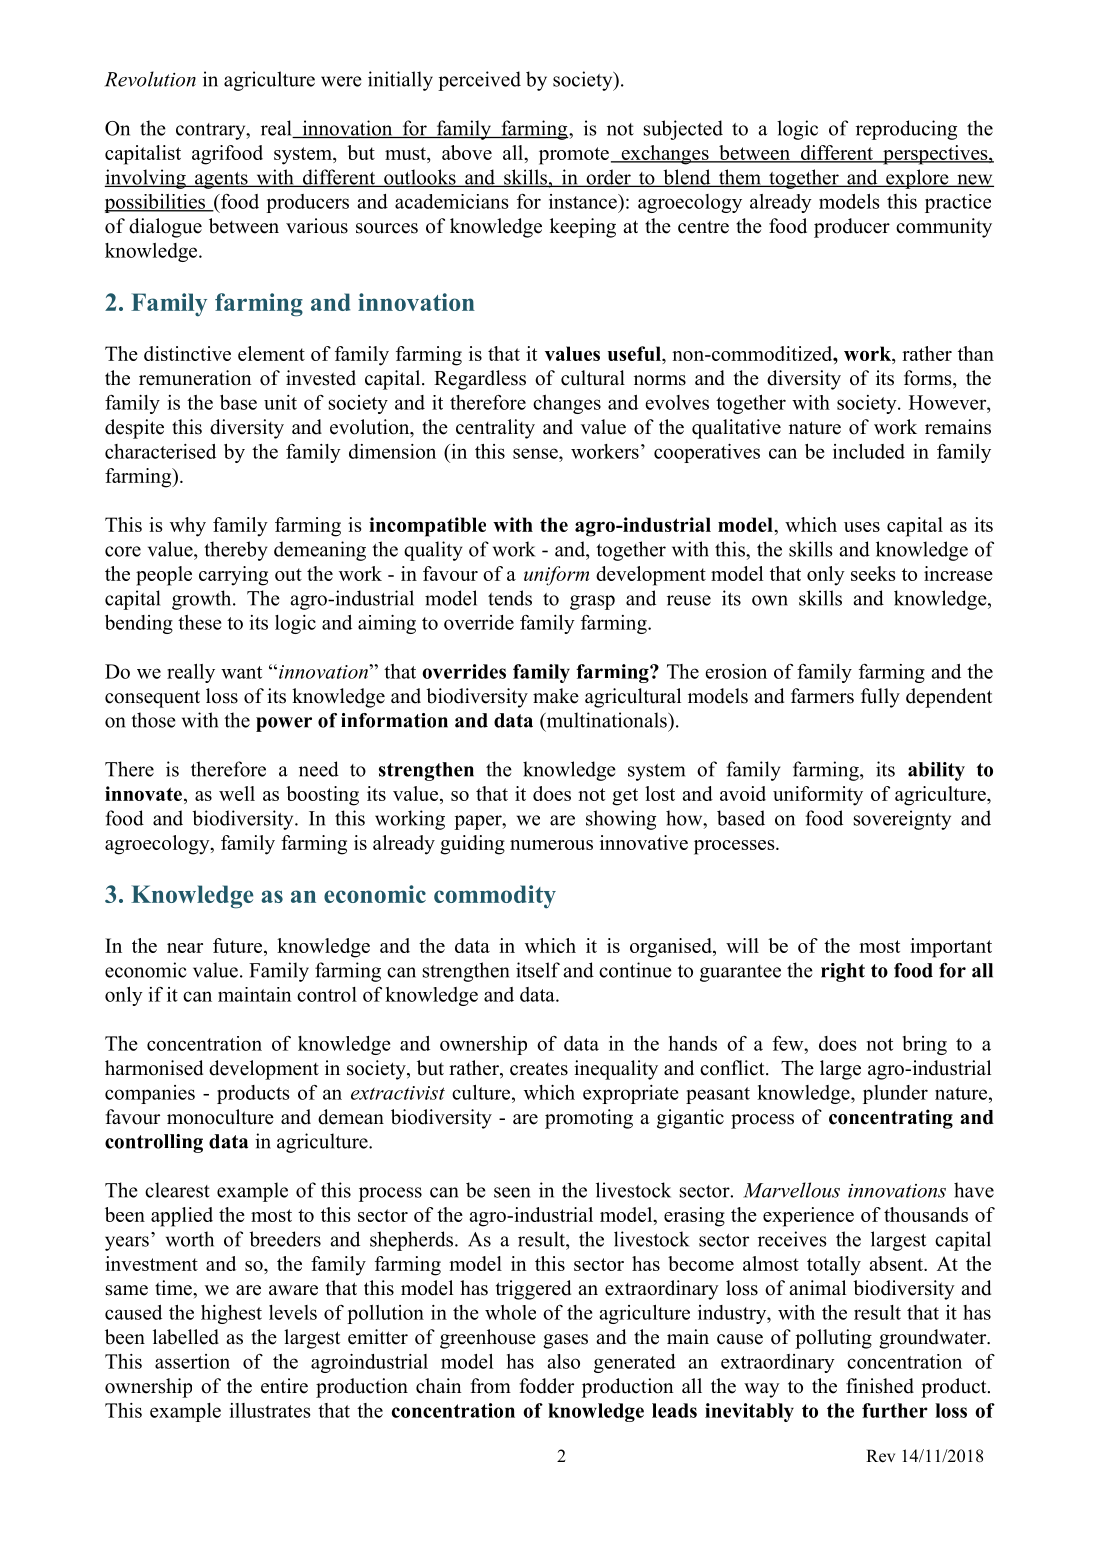 Image resolution: width=1098 pixels, height=1554 pixels. What do you see at coordinates (188, 527) in the screenshot?
I see `why` at bounding box center [188, 527].
